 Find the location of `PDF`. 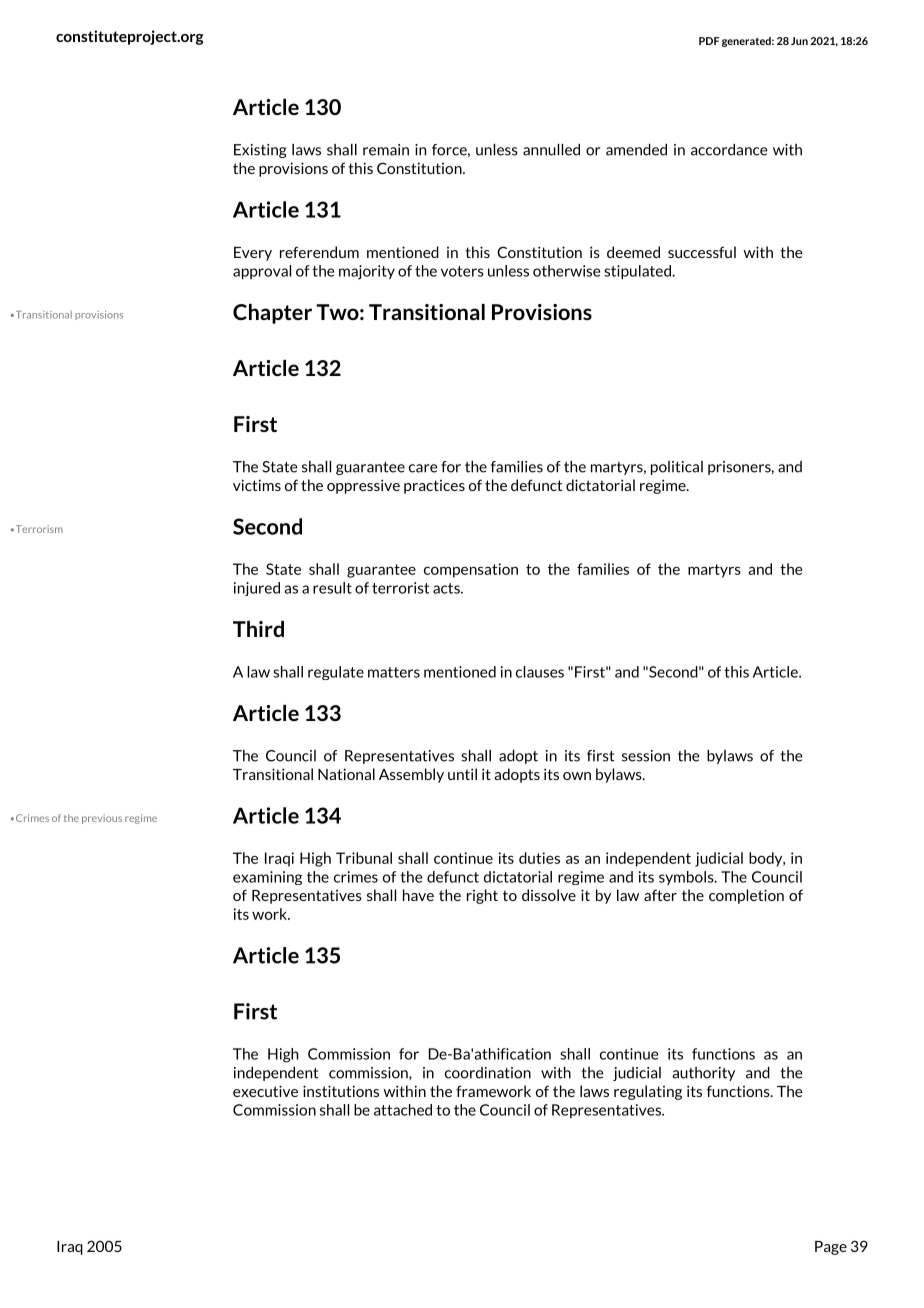

PDF is located at coordinates (709, 41).
